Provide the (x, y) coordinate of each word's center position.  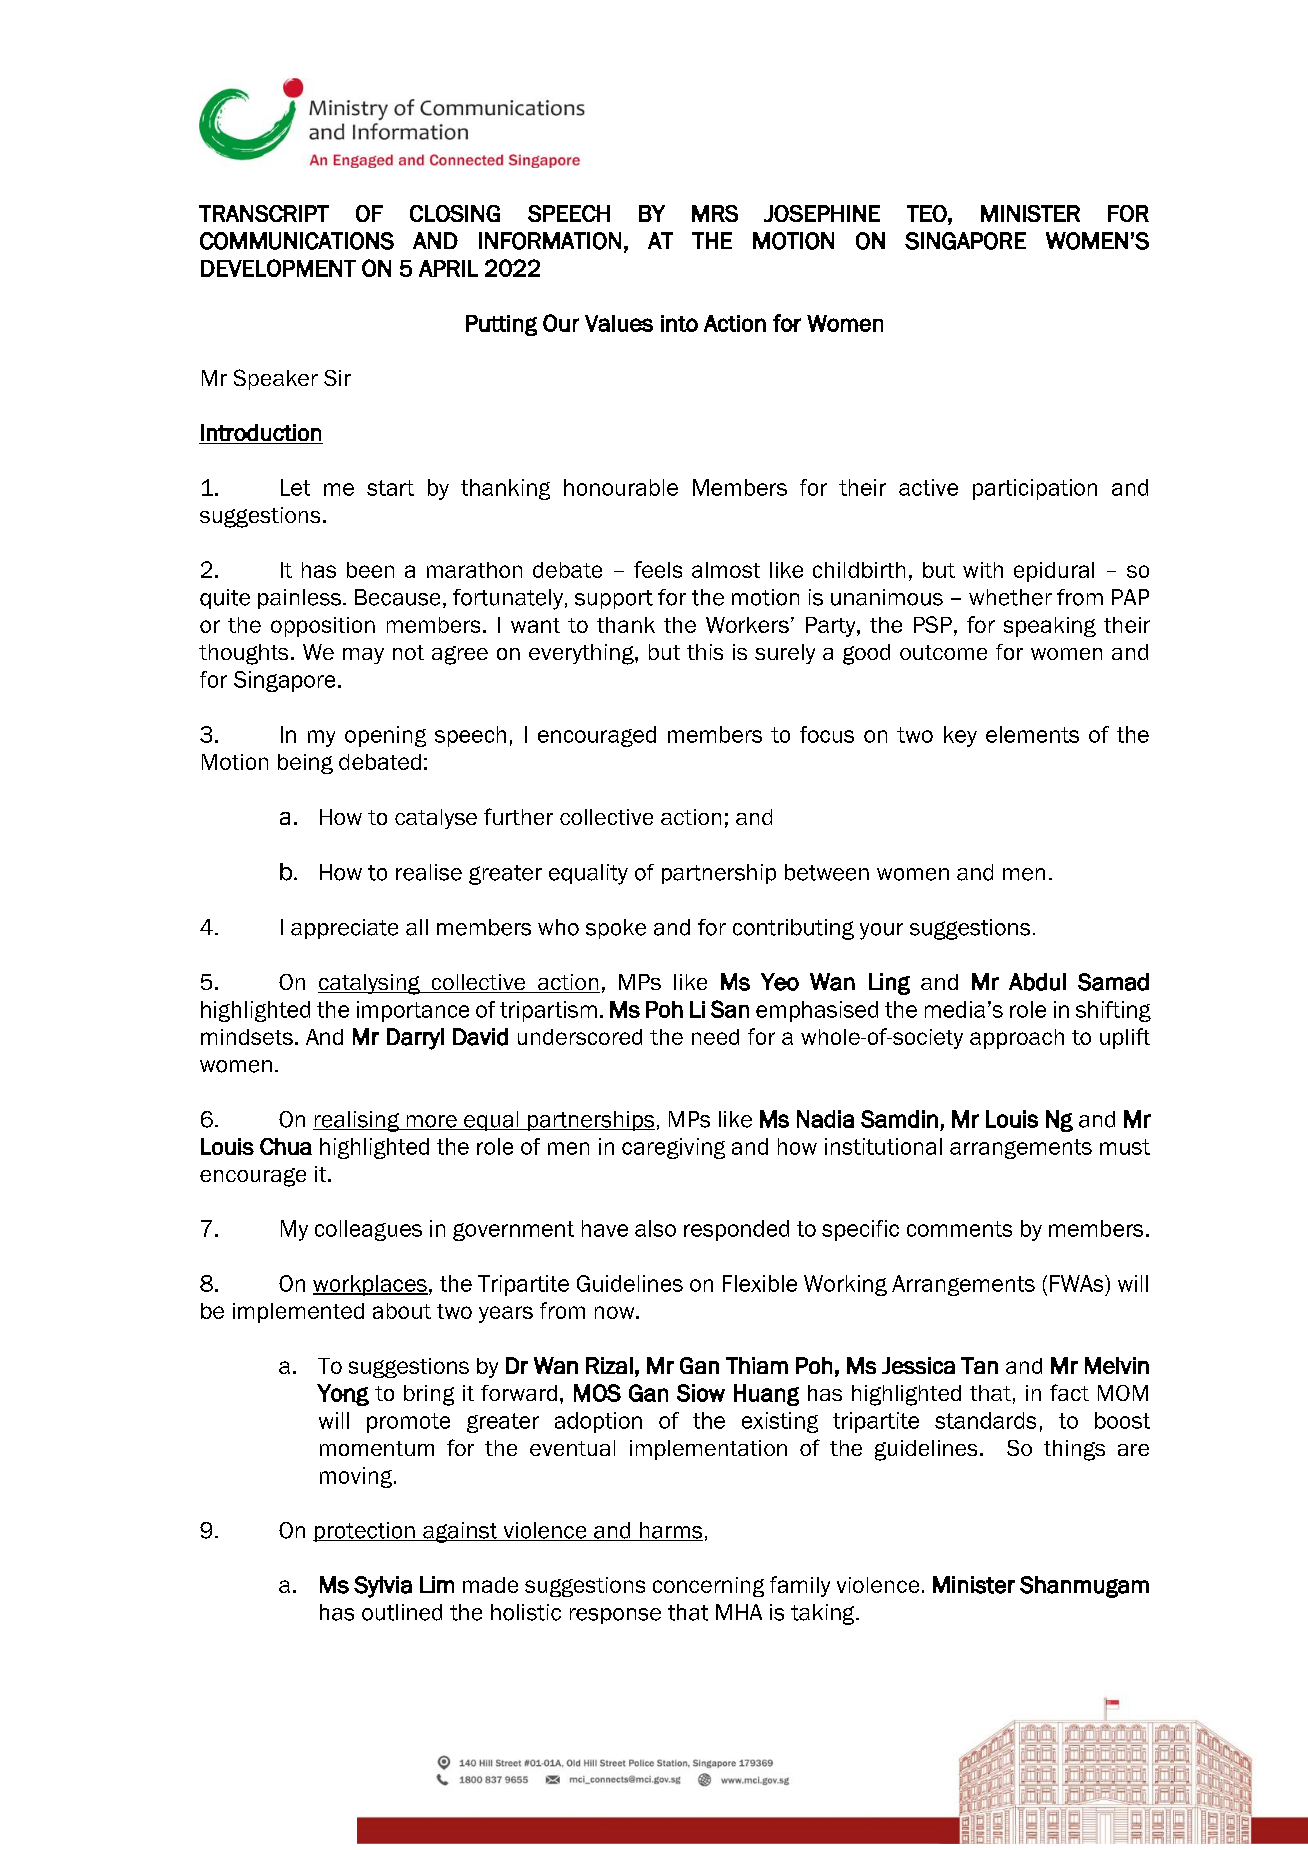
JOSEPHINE (822, 213)
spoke (616, 929)
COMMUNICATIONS (297, 241)
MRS (715, 213)
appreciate (344, 929)
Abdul (1037, 982)
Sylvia (383, 1587)
